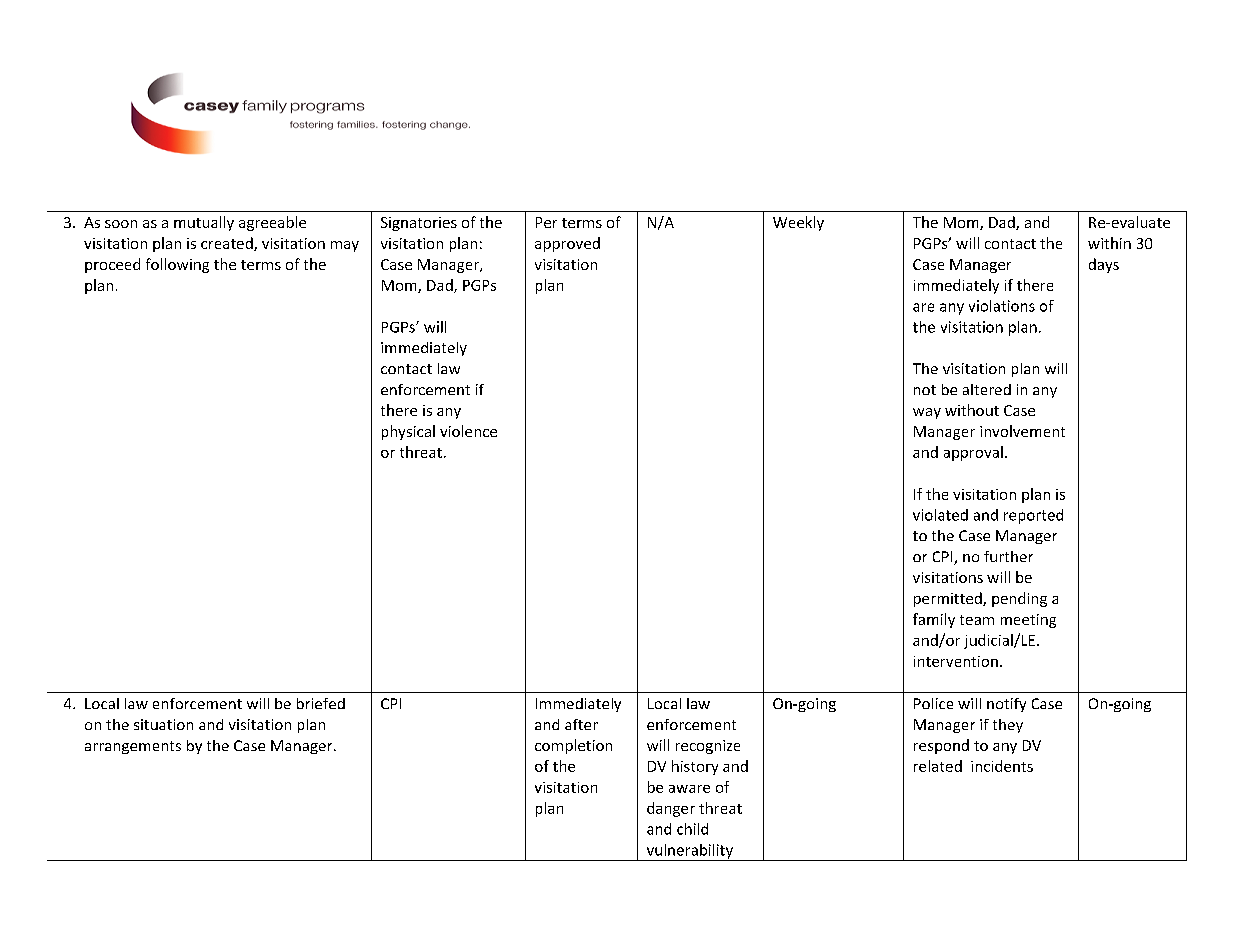  Describe the element at coordinates (133, 747) in the document. I see `arrangements` at that location.
